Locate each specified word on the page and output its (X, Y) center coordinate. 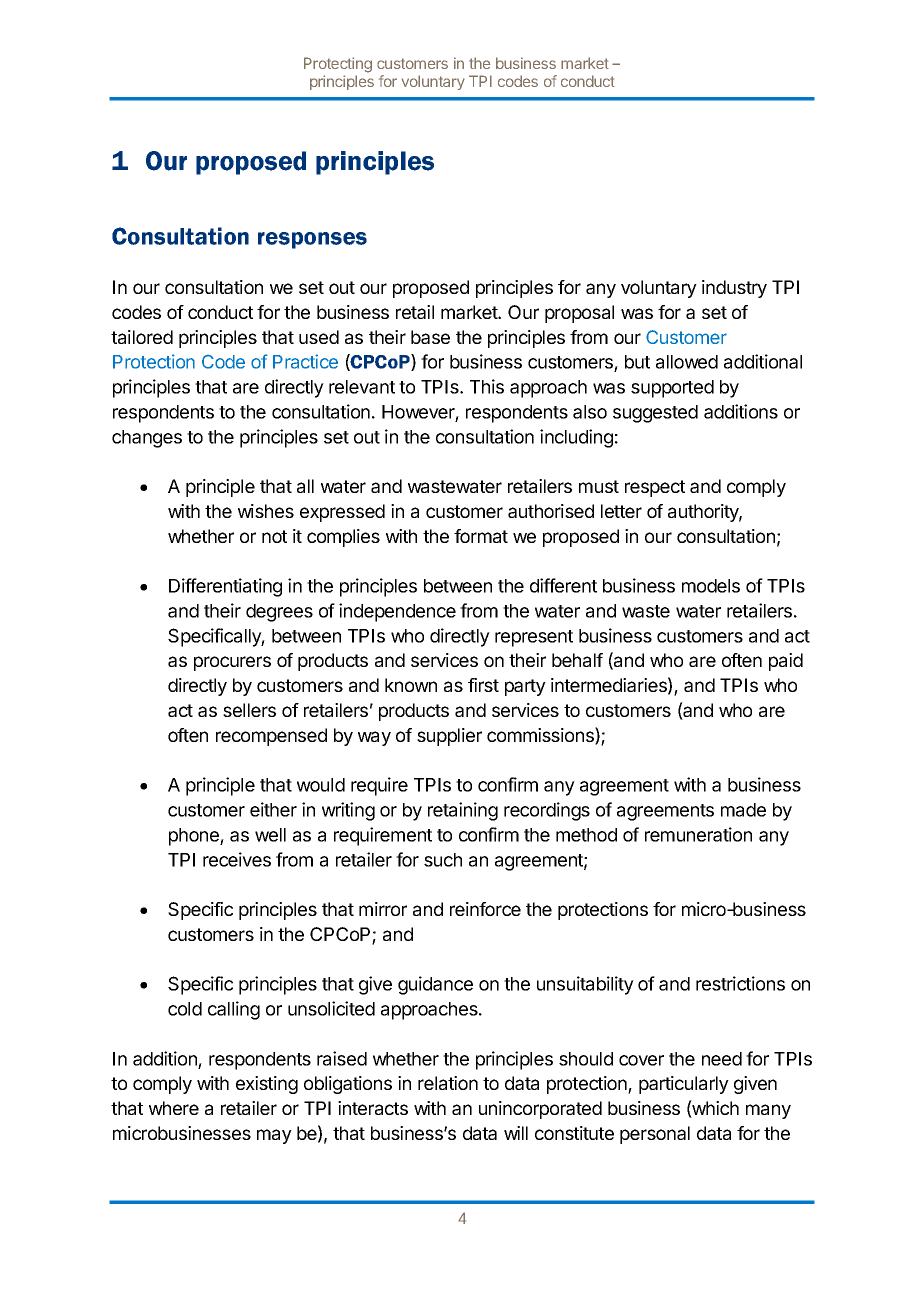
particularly (684, 1085)
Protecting (338, 65)
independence (397, 612)
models (711, 586)
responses (312, 240)
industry (734, 289)
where (174, 1108)
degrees (279, 613)
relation (448, 1083)
